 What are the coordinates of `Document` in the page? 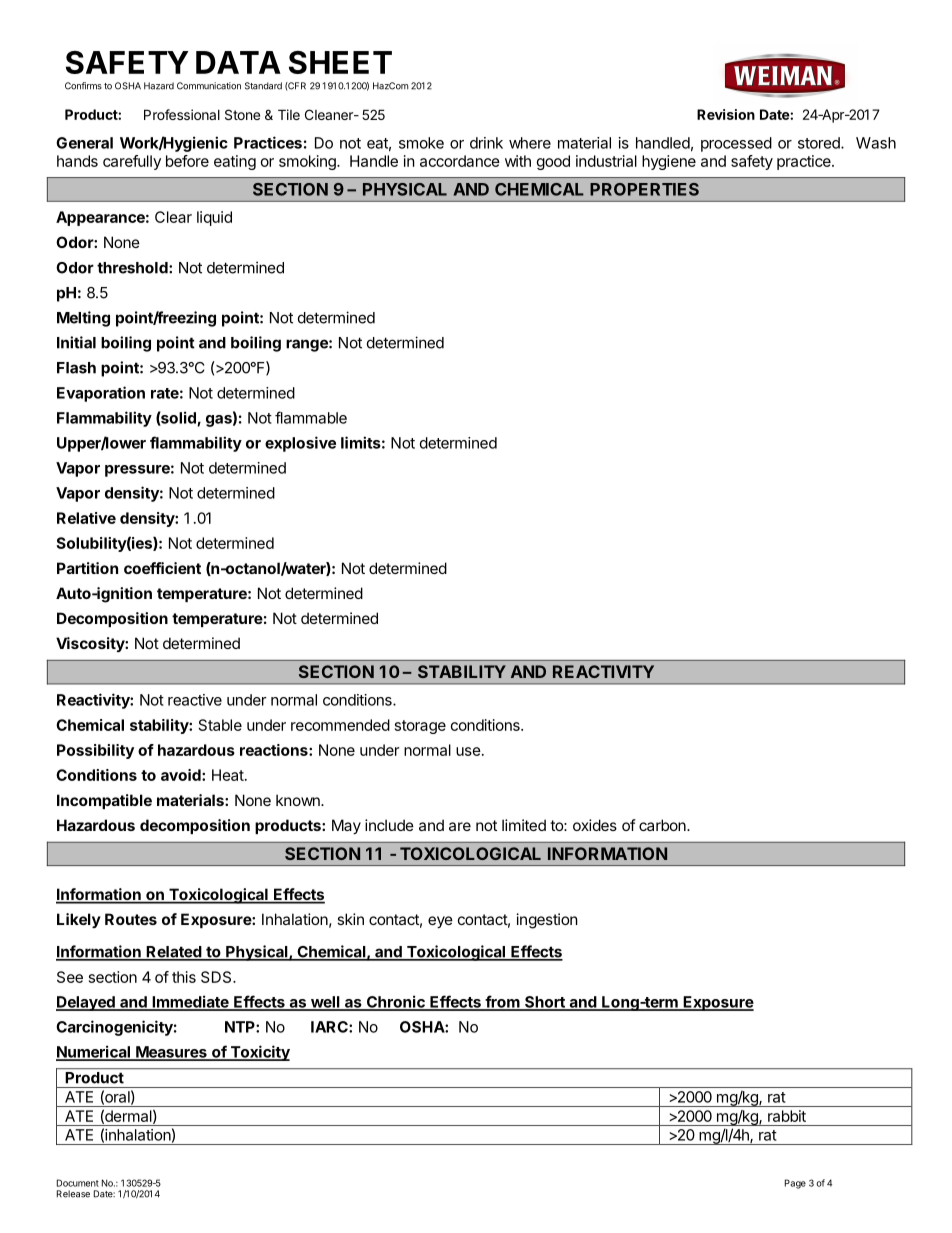 It's located at (78, 1183).
